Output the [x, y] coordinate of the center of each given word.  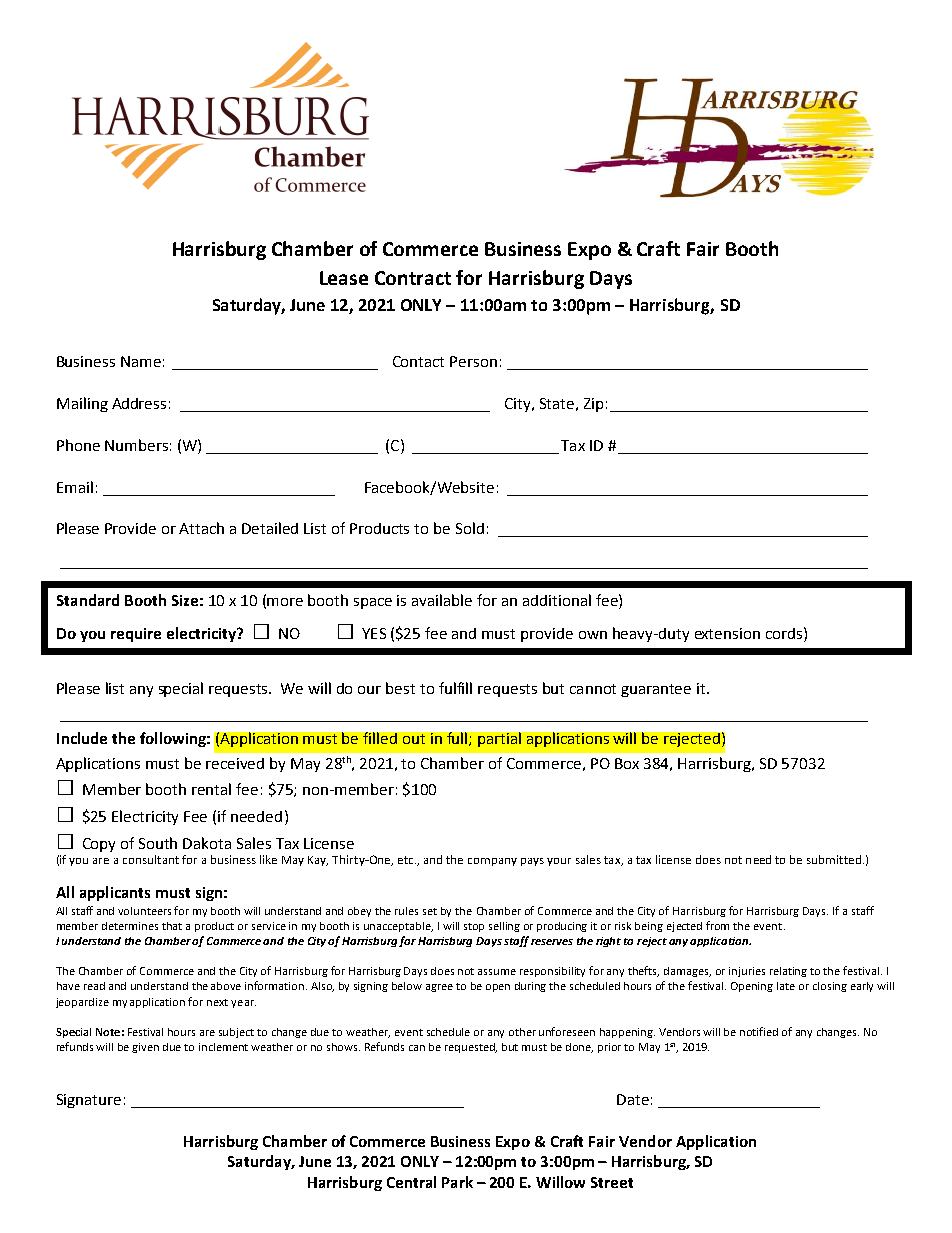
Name [141, 361]
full [458, 739]
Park [457, 1182]
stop [474, 927]
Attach [201, 528]
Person [473, 361]
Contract [413, 278]
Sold [470, 528]
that [172, 926]
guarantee [656, 690]
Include [82, 738]
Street [612, 1182]
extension [727, 633]
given [145, 1048]
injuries [747, 972]
